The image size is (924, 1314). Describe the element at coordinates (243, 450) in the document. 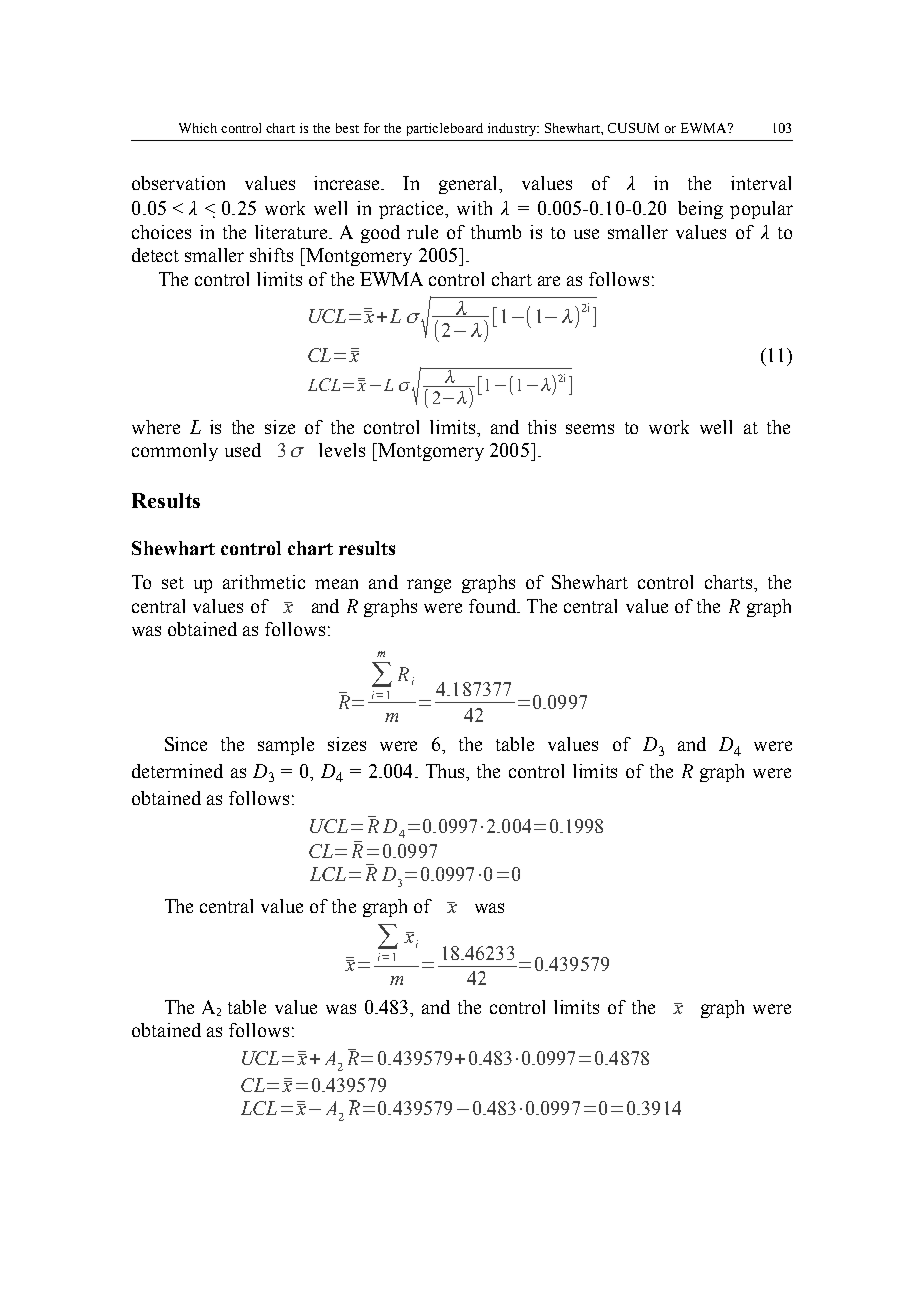

I see `used` at that location.
